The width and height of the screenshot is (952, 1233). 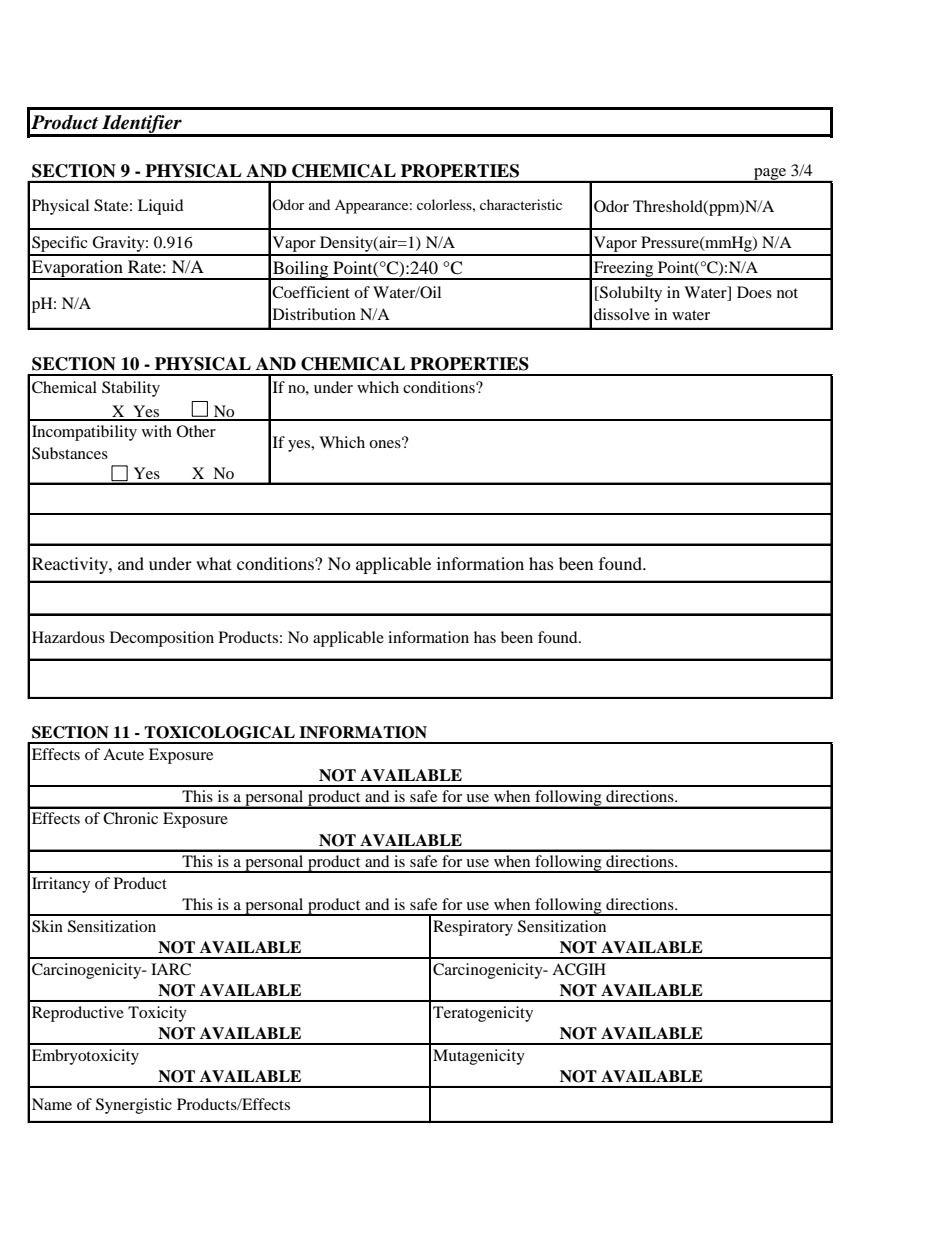 What do you see at coordinates (219, 732) in the screenshot?
I see `TOXICOLOGICAL` at bounding box center [219, 732].
